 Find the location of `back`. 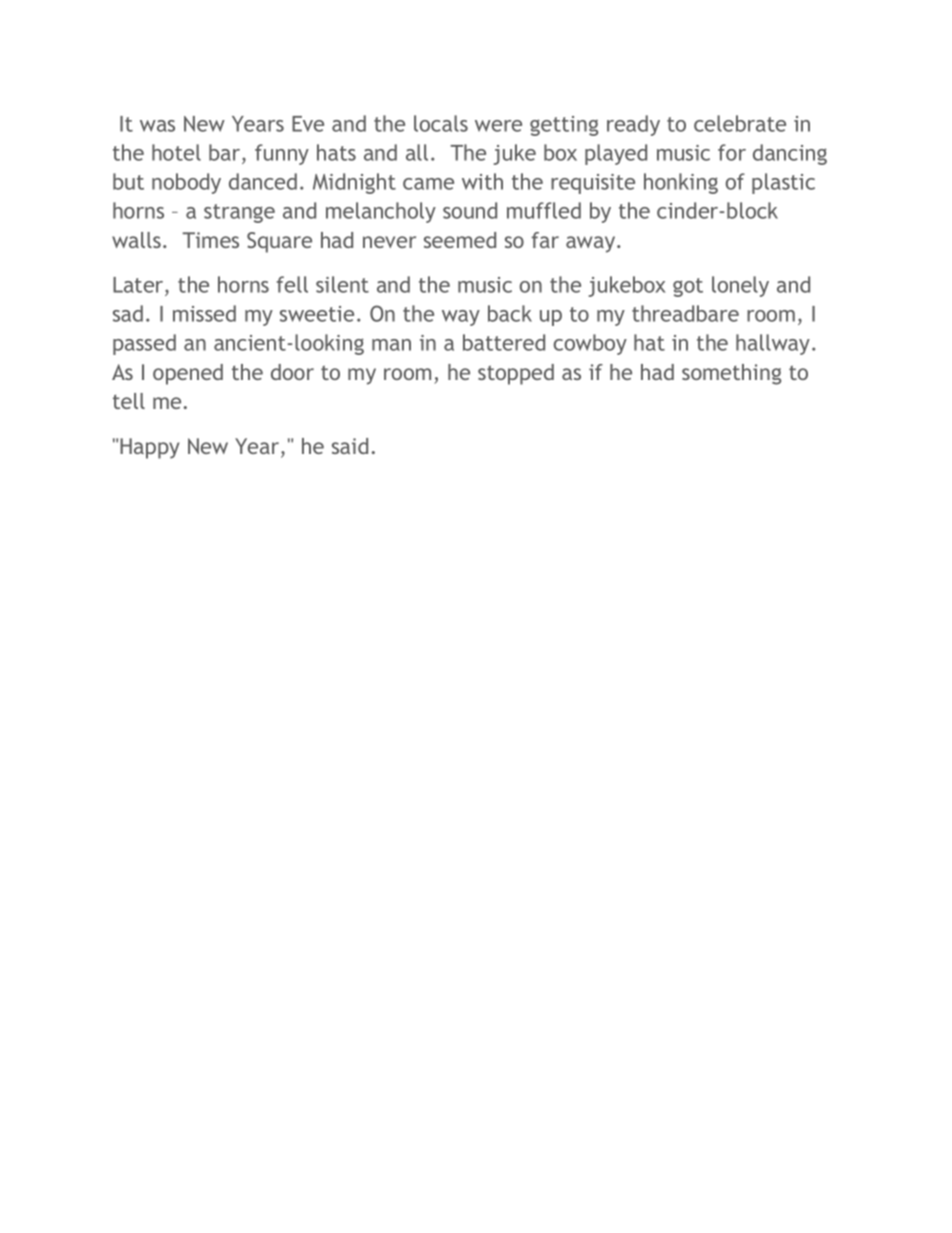

back is located at coordinates (510, 313).
